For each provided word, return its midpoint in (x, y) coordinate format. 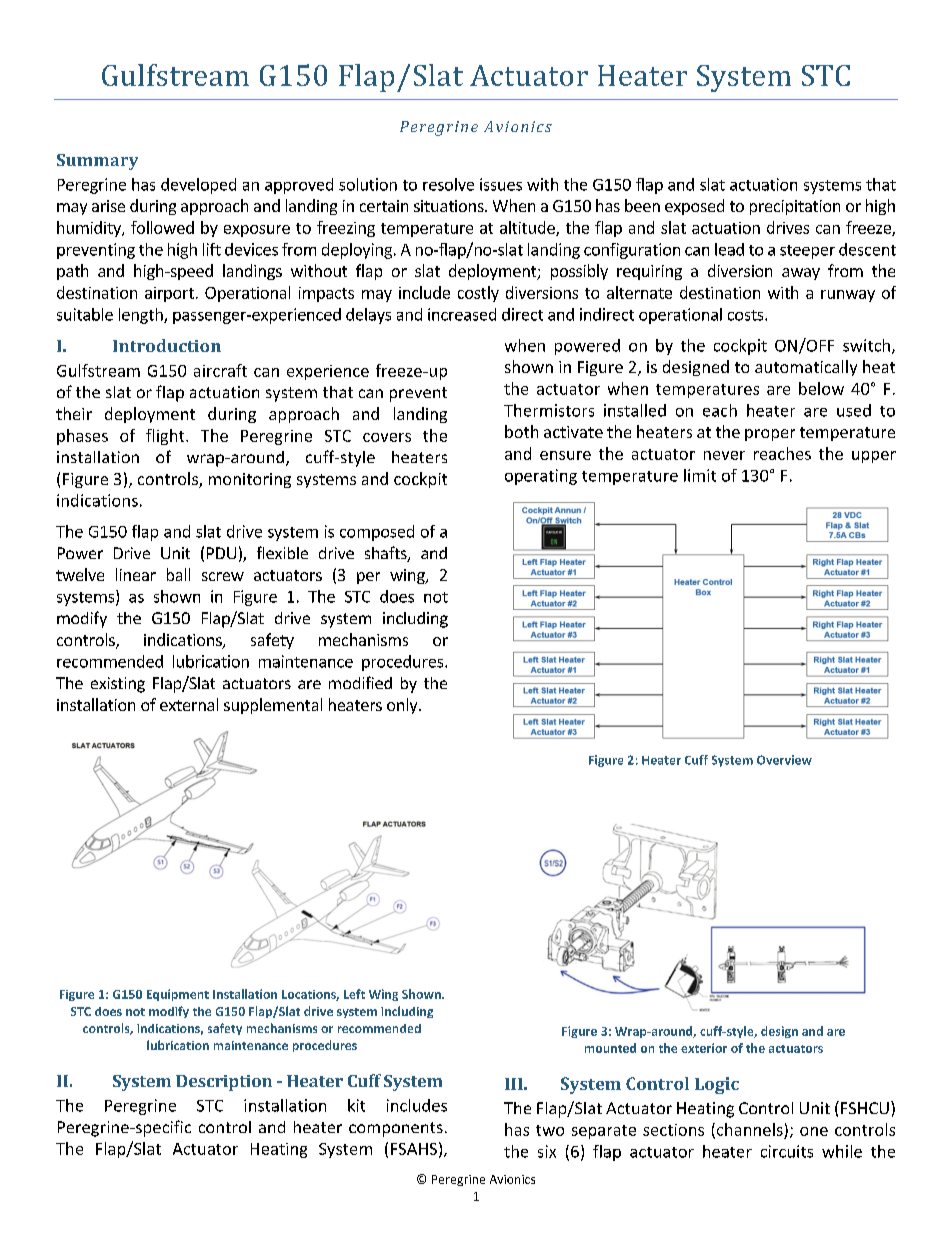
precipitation (795, 207)
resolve (448, 184)
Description (224, 1083)
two (550, 1130)
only (403, 706)
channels (748, 1130)
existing (118, 685)
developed (198, 186)
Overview (784, 760)
